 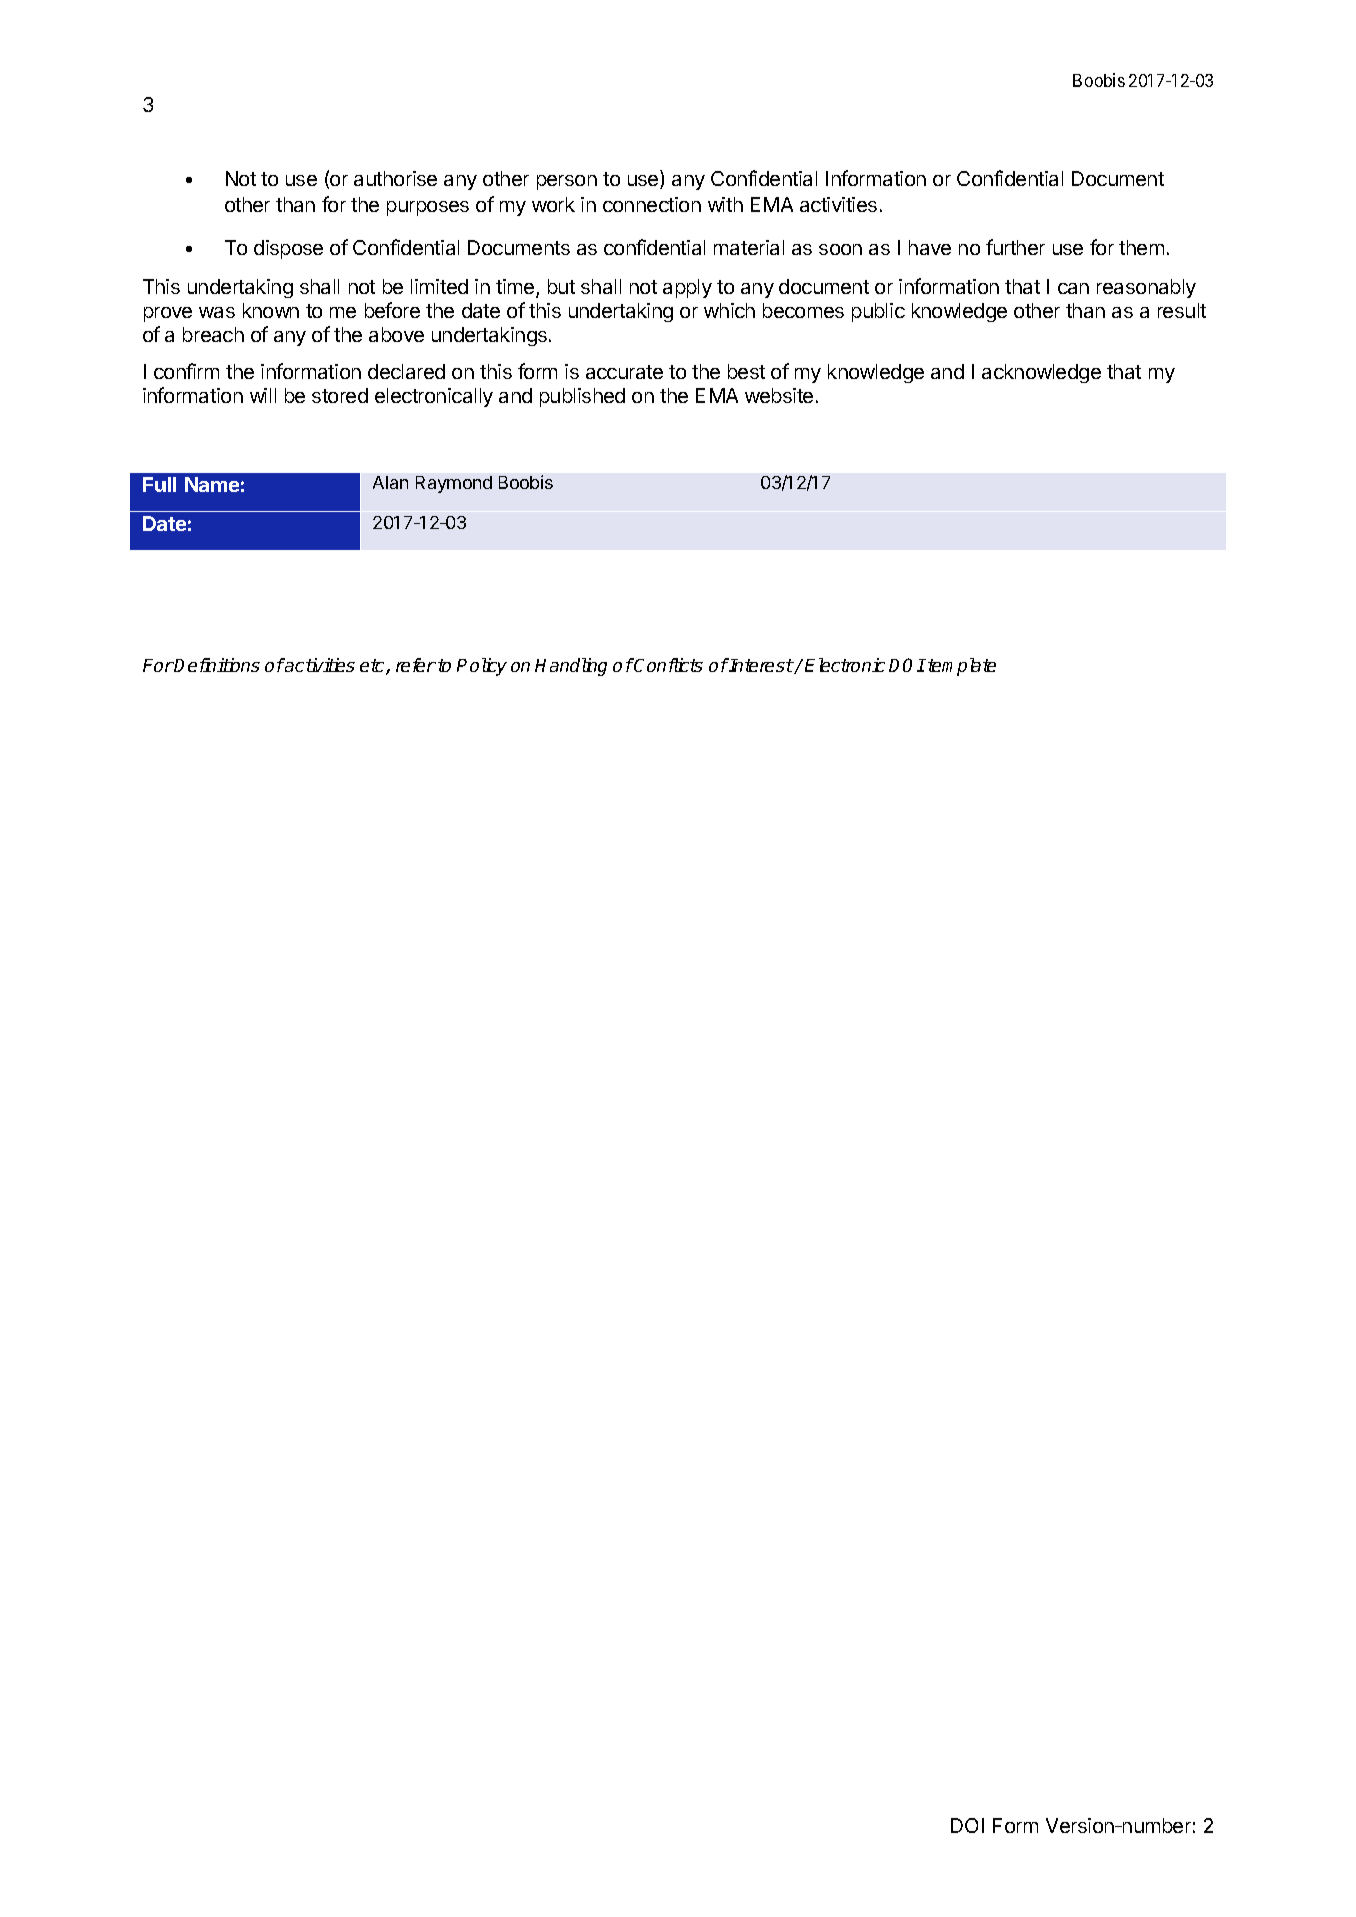 I want to click on template, so click(x=962, y=667).
